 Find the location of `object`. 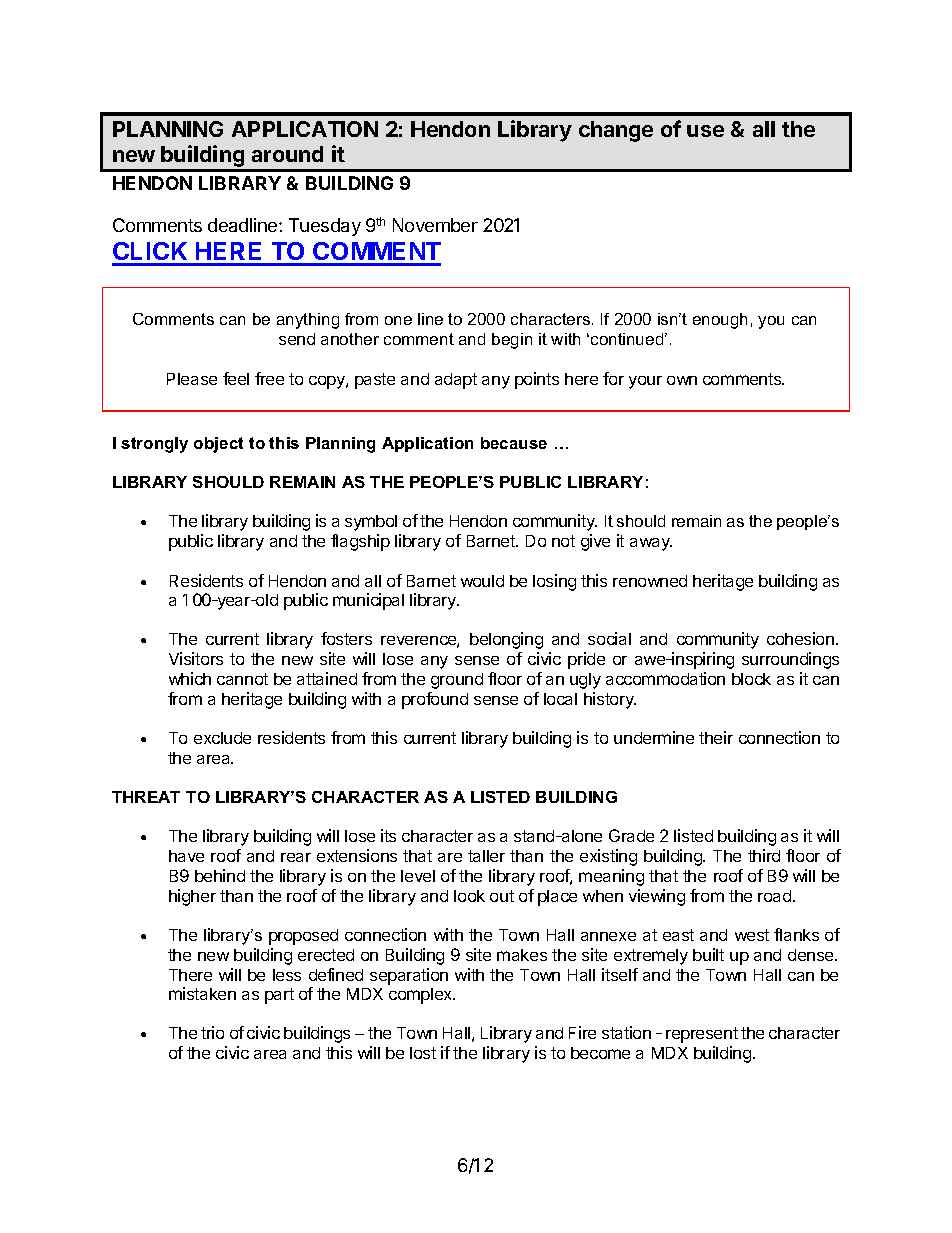

object is located at coordinates (218, 445).
